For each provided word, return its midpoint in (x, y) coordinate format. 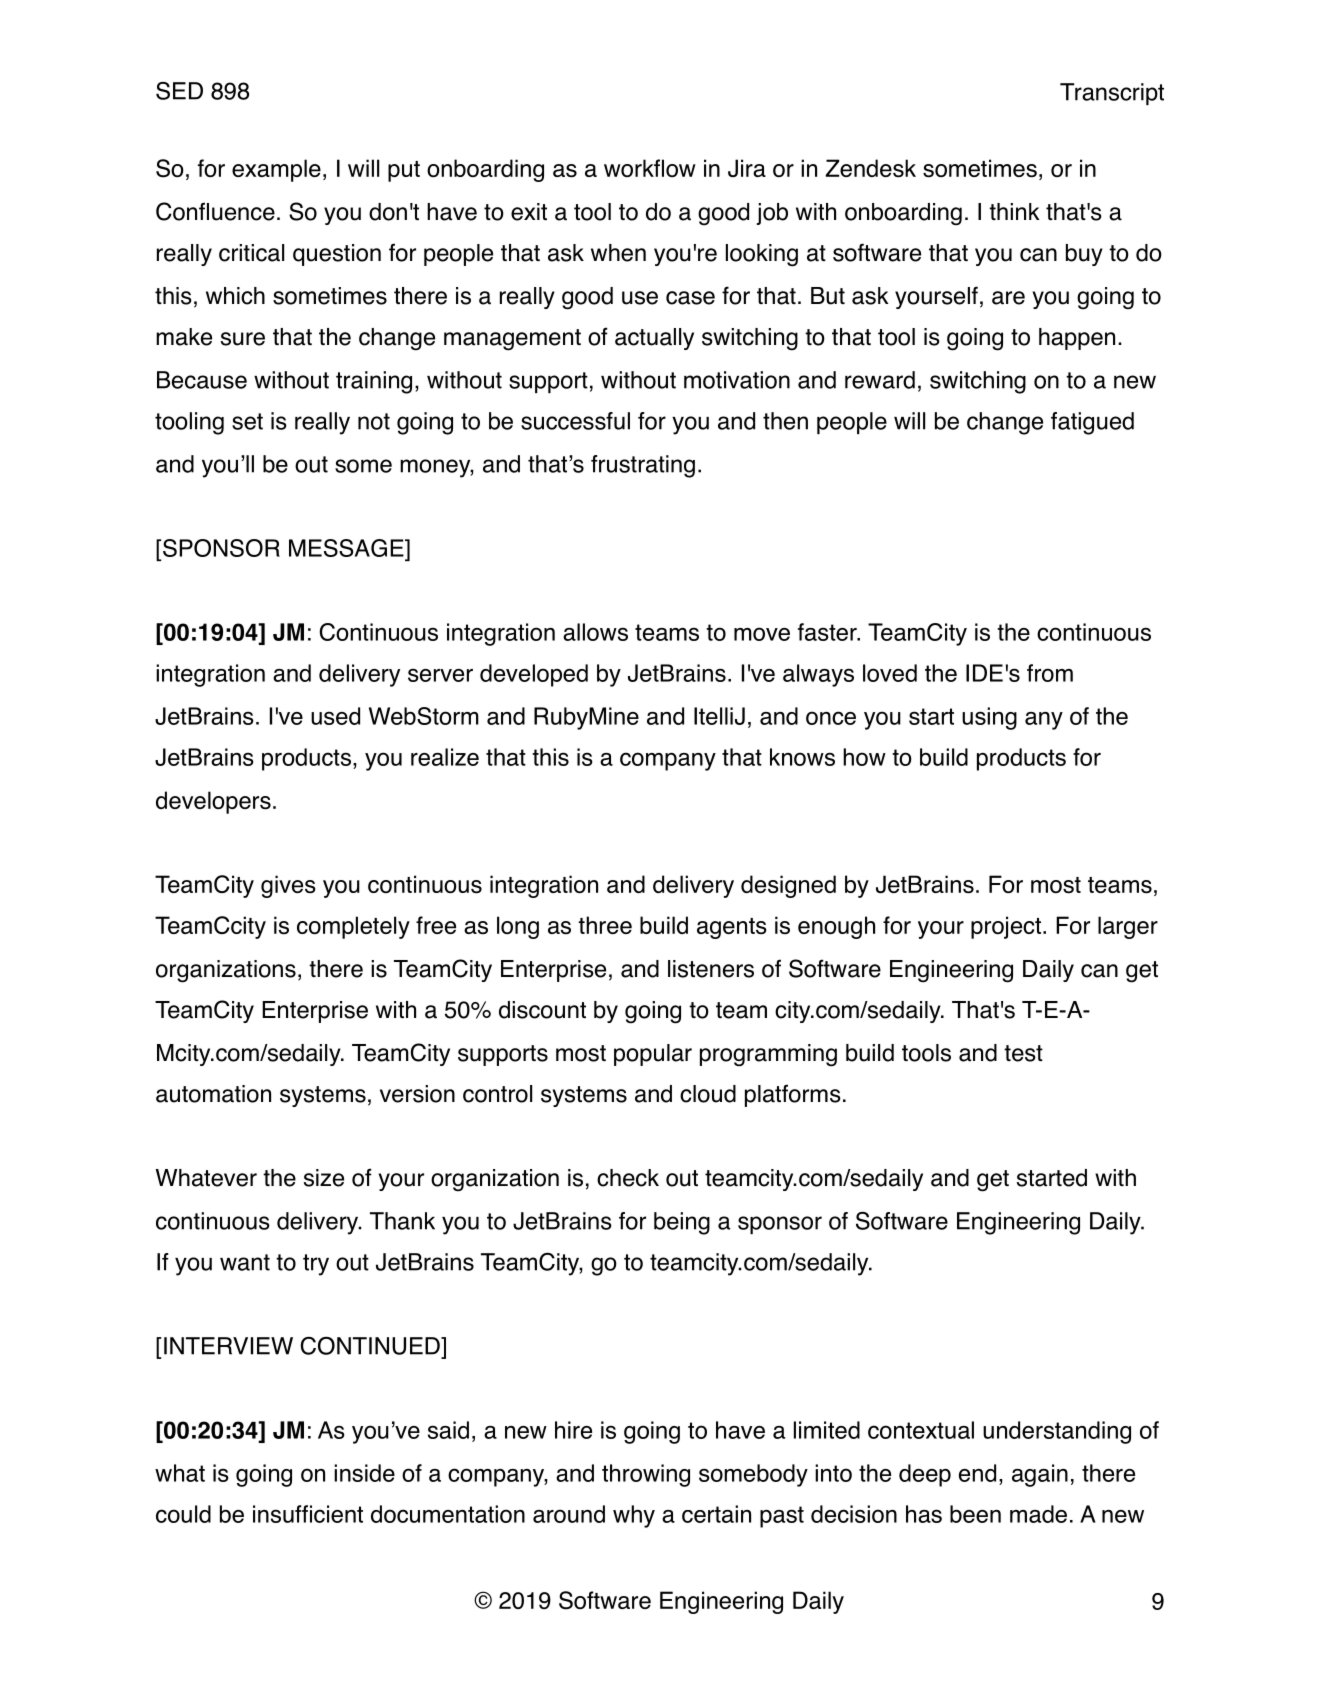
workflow (650, 168)
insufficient (308, 1514)
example (276, 170)
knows (802, 757)
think (1014, 211)
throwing (646, 1475)
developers (213, 802)
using (989, 718)
